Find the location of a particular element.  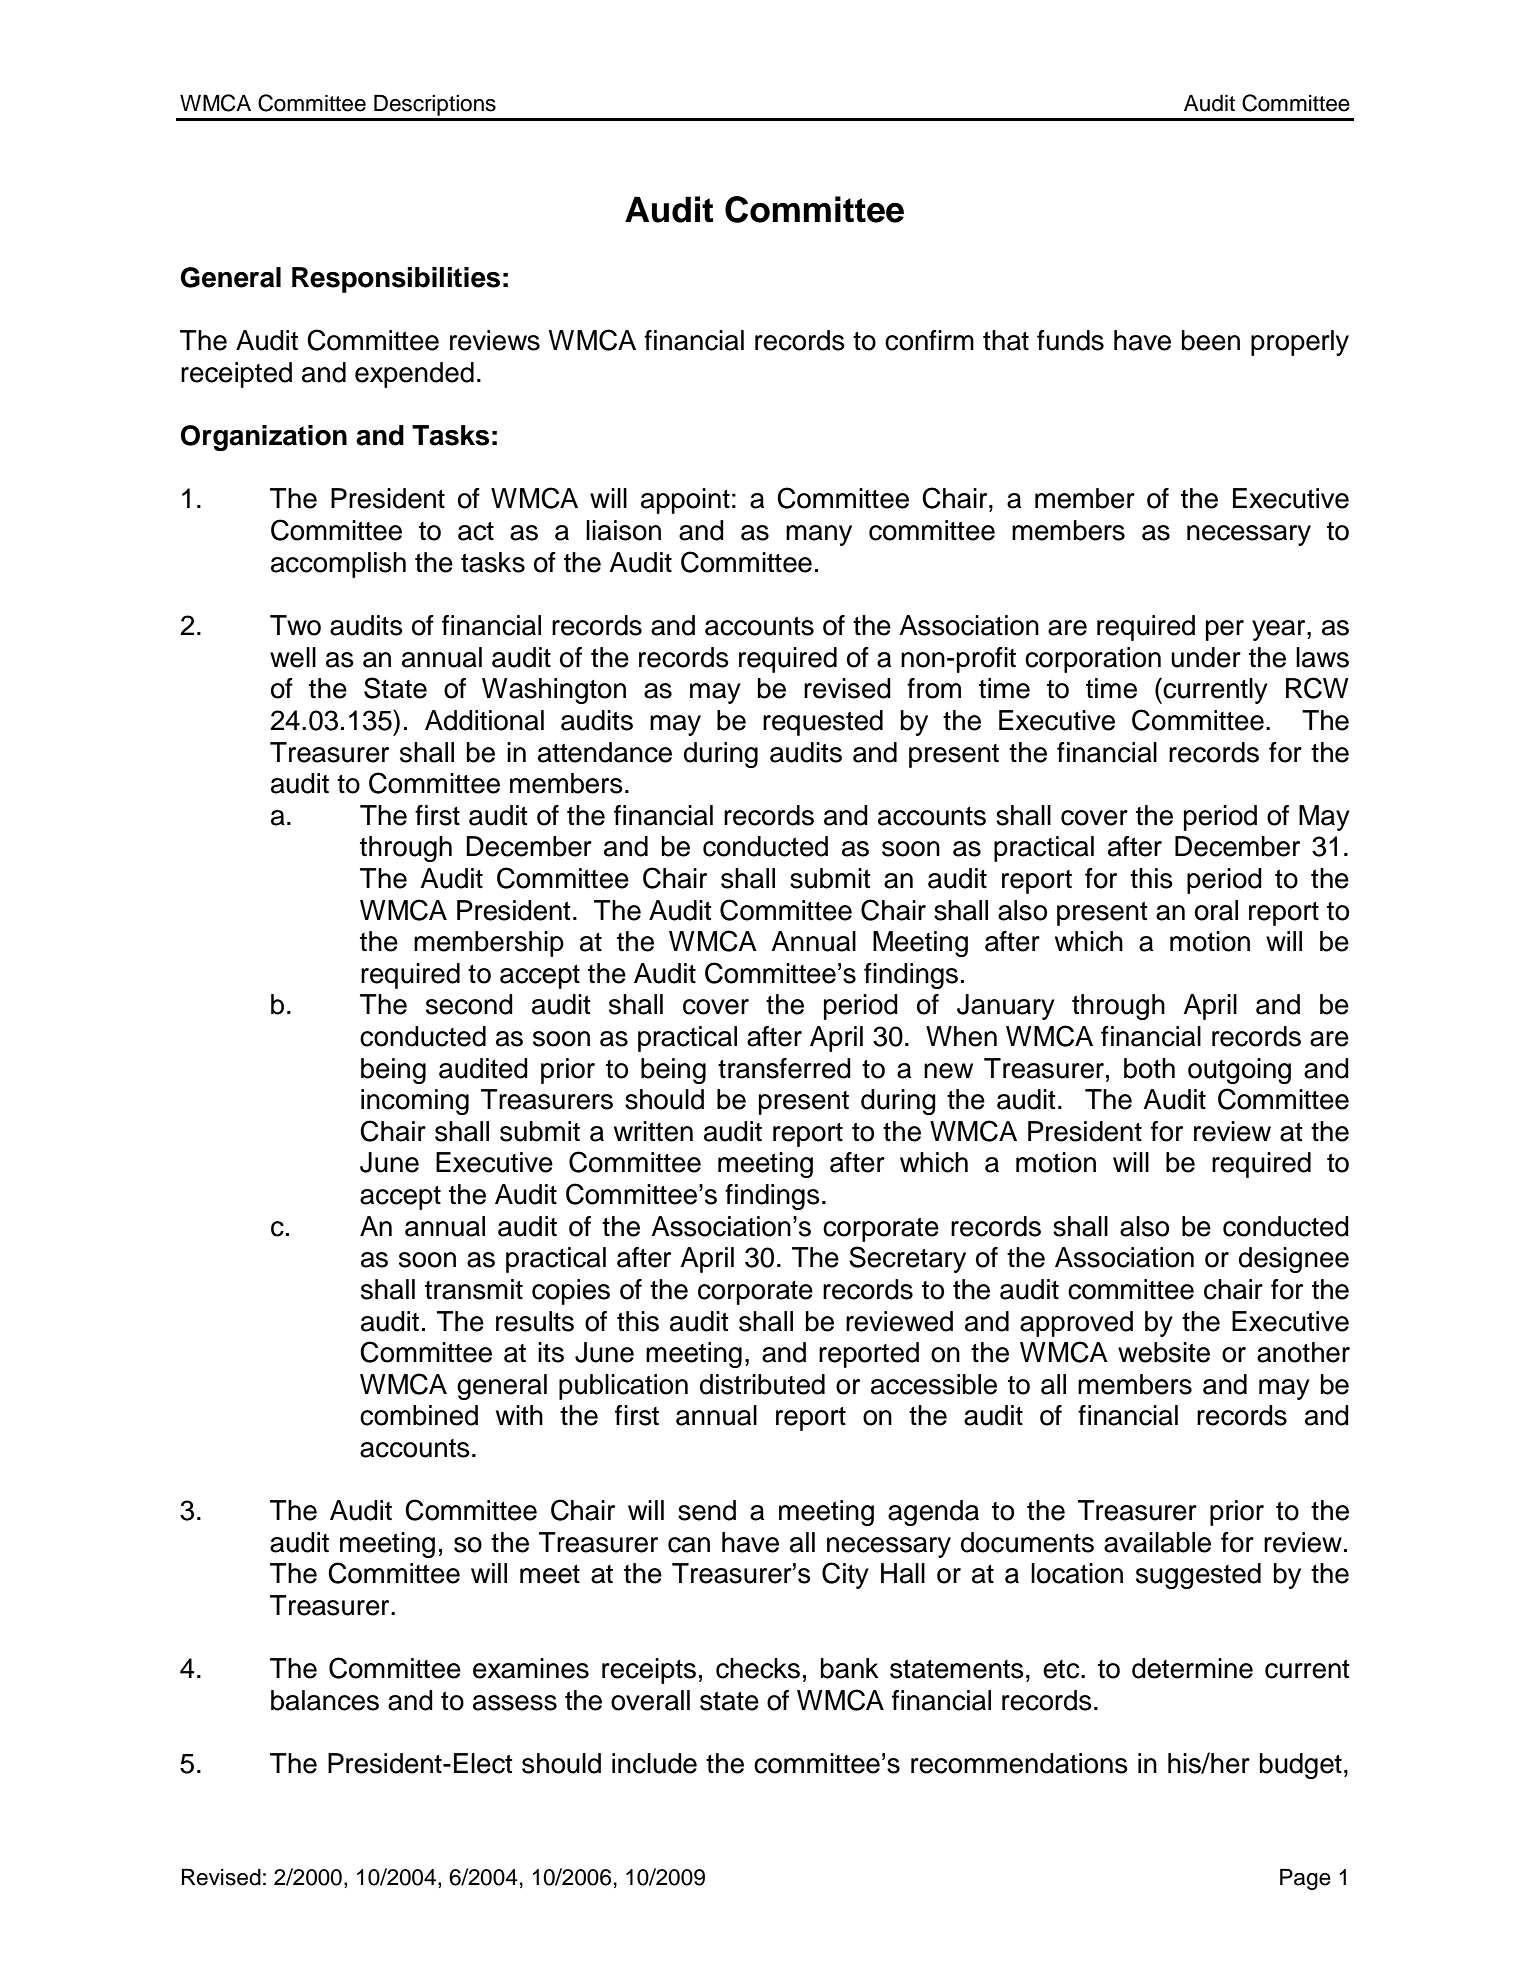

distributed is located at coordinates (762, 1384).
